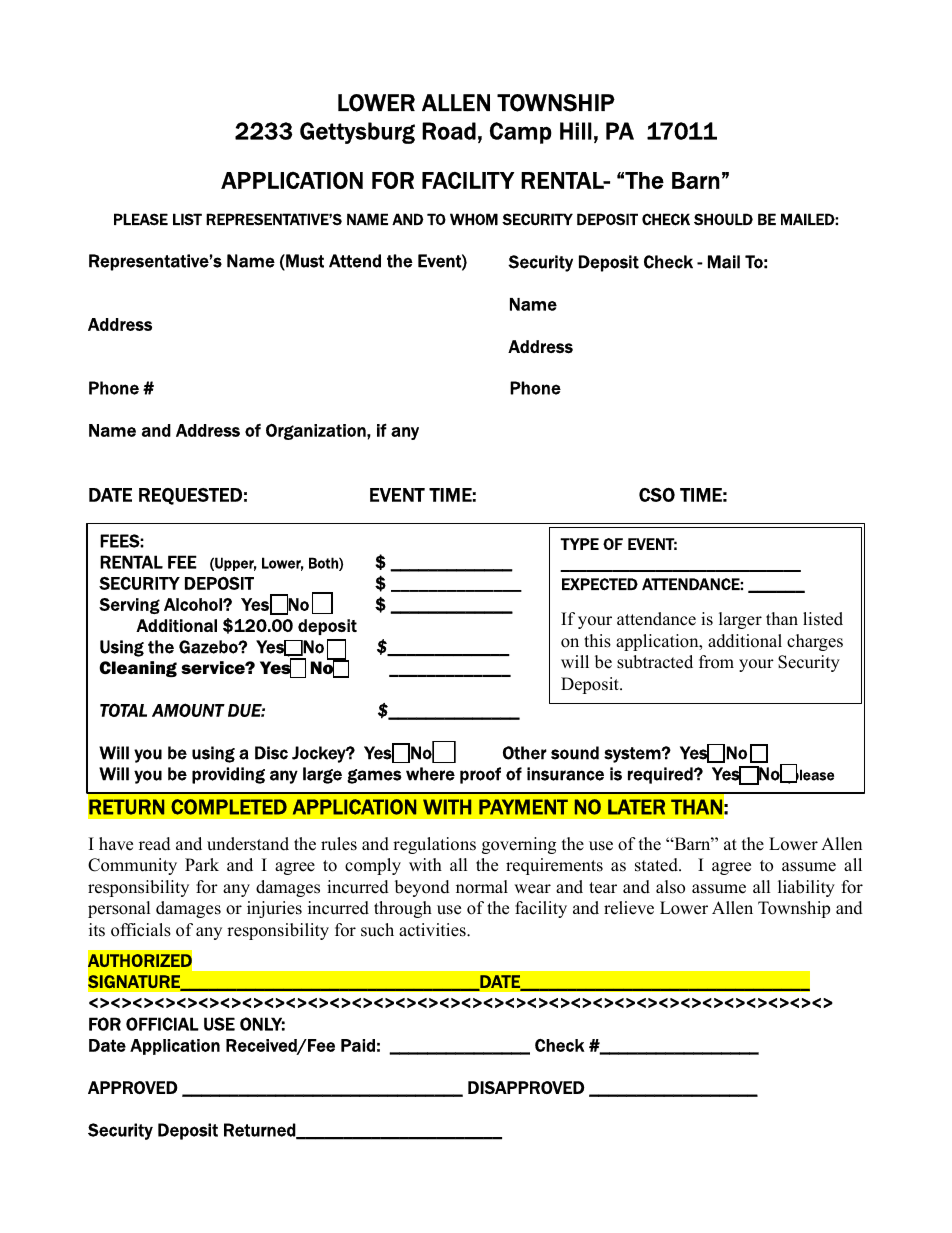  Describe the element at coordinates (661, 775) in the screenshot. I see `required` at that location.
